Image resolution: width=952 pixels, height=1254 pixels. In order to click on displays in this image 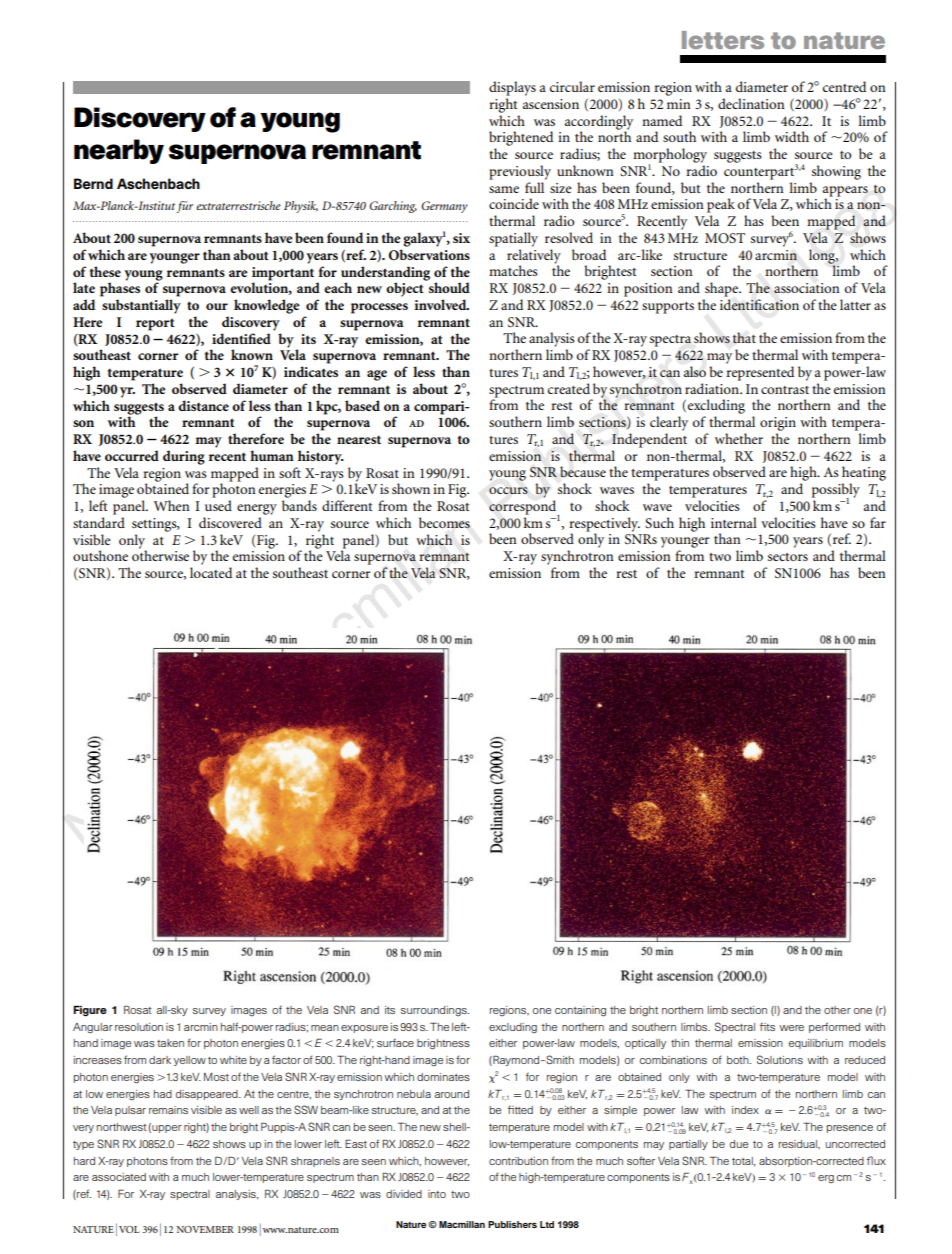, I will do `click(512, 88)`.
